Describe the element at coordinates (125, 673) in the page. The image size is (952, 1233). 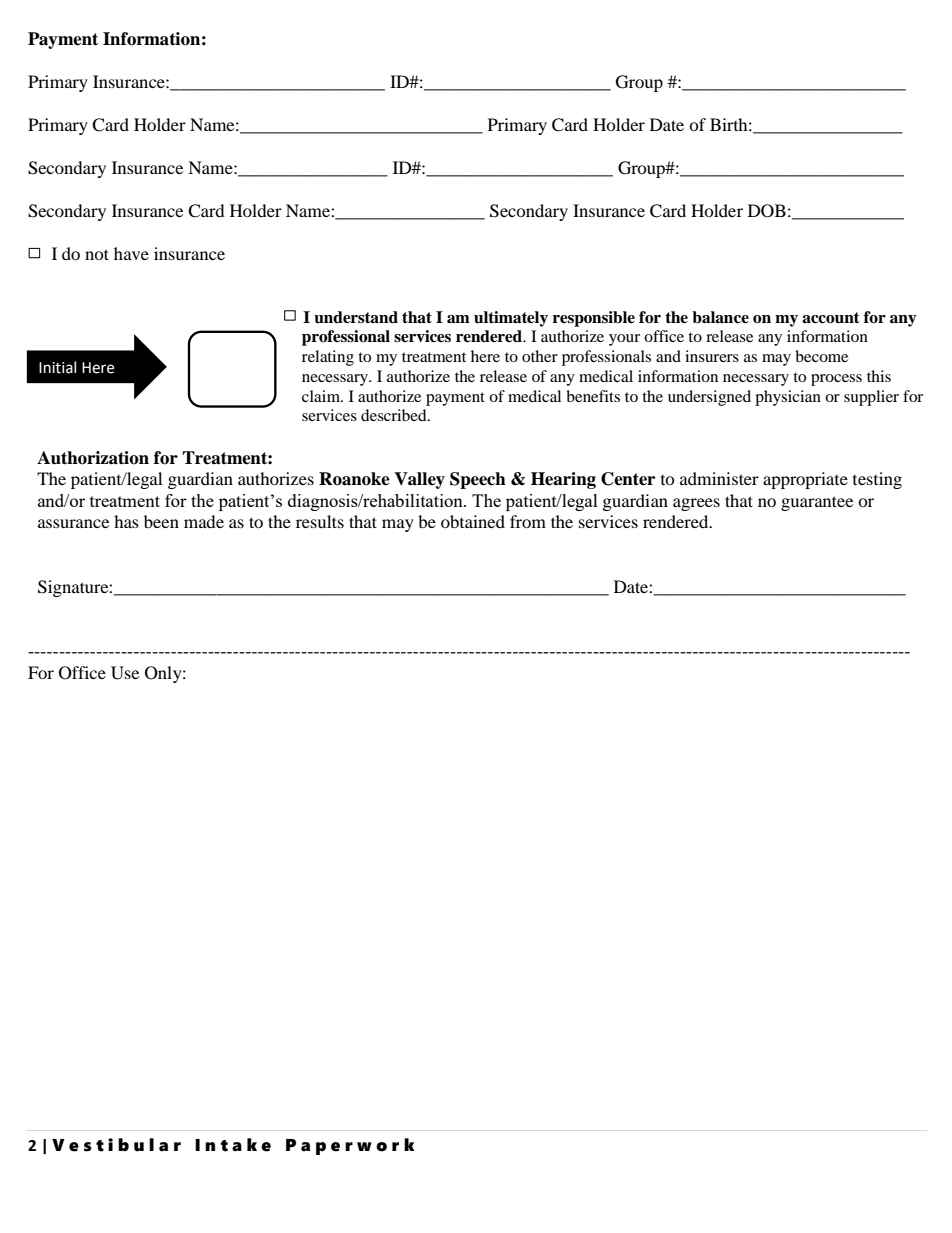
I see `Use` at that location.
